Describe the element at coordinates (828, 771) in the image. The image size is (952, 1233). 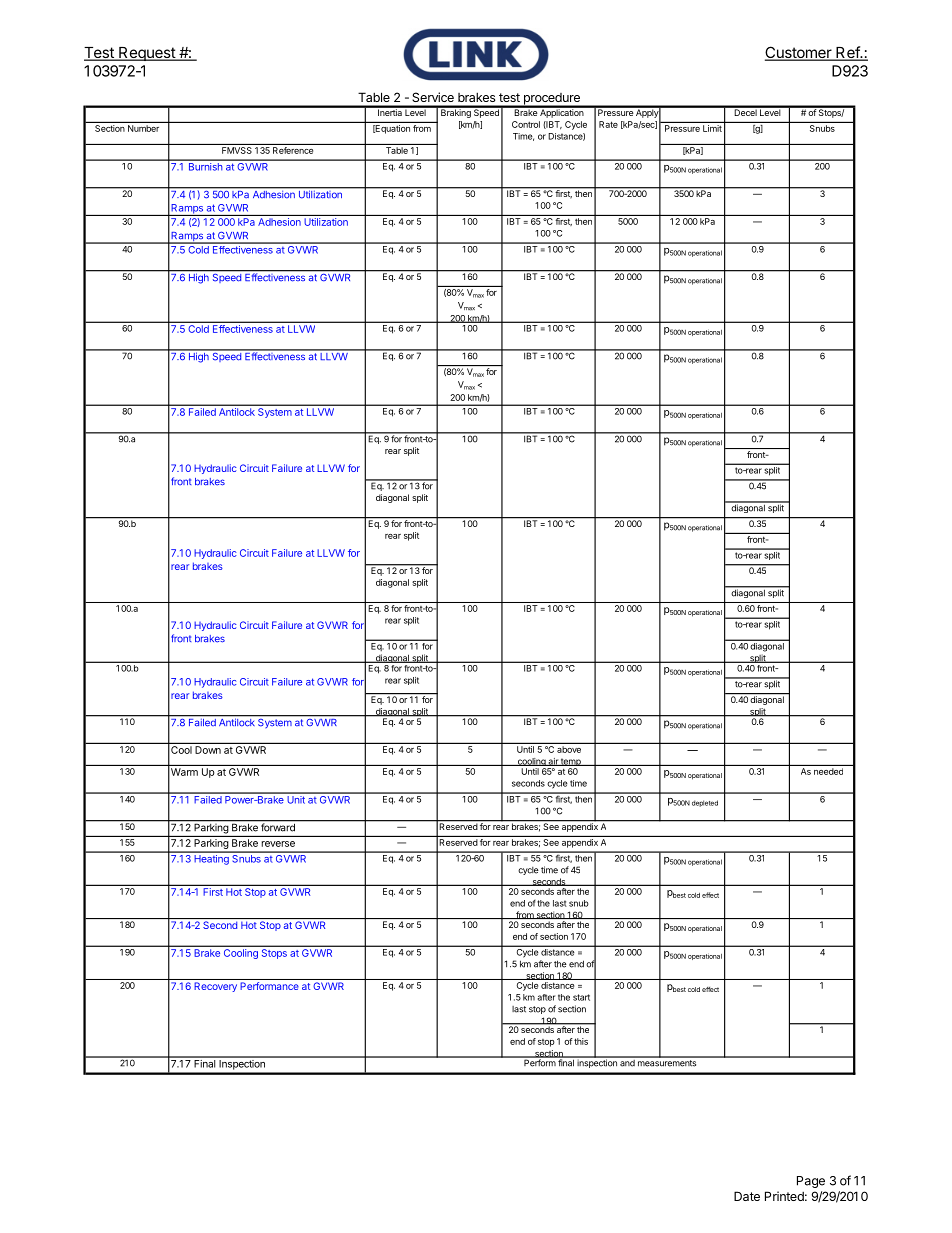
I see `needed` at that location.
